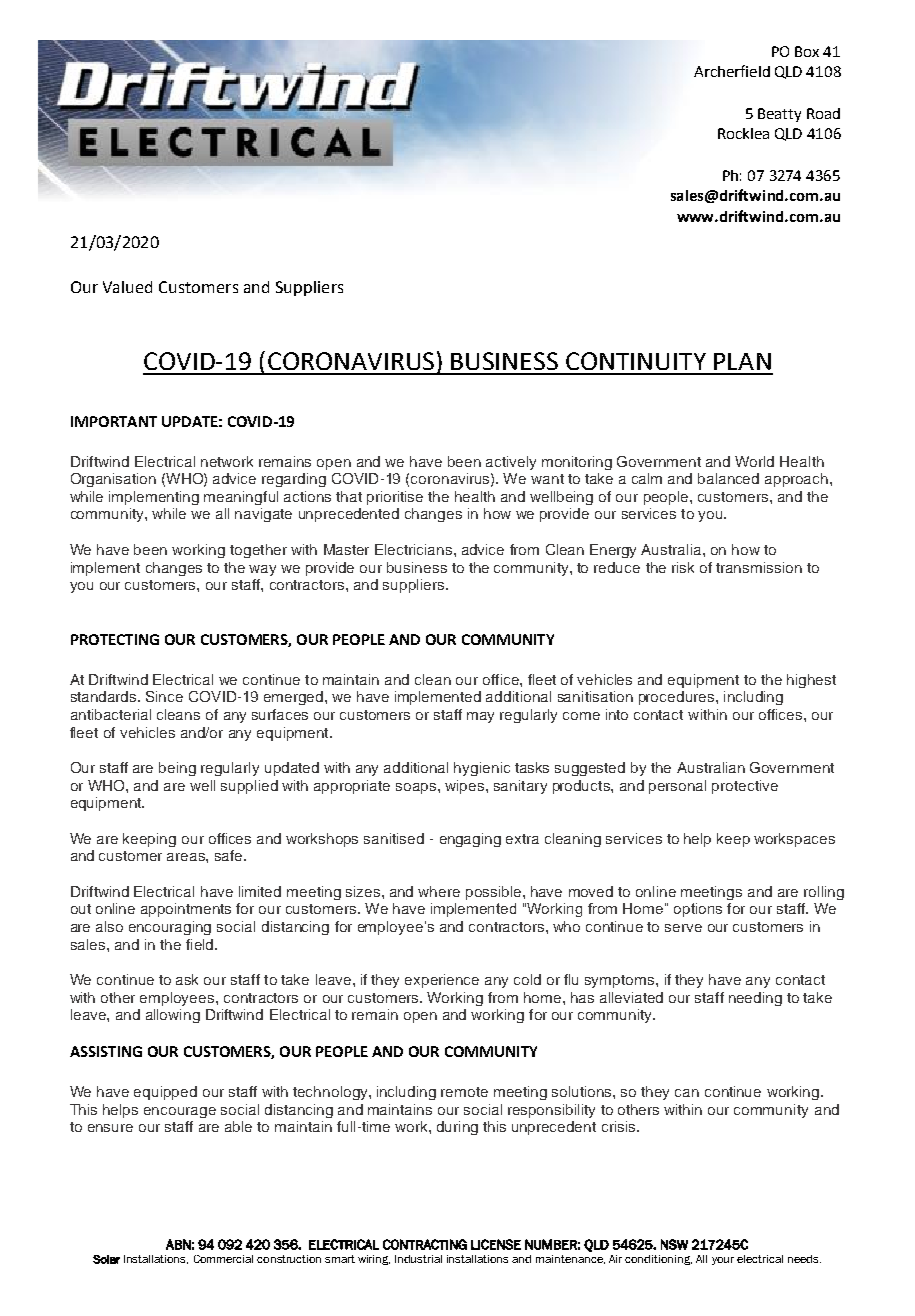 Image resolution: width=915 pixels, height=1316 pixels. What do you see at coordinates (127, 287) in the screenshot?
I see `Valued` at bounding box center [127, 287].
